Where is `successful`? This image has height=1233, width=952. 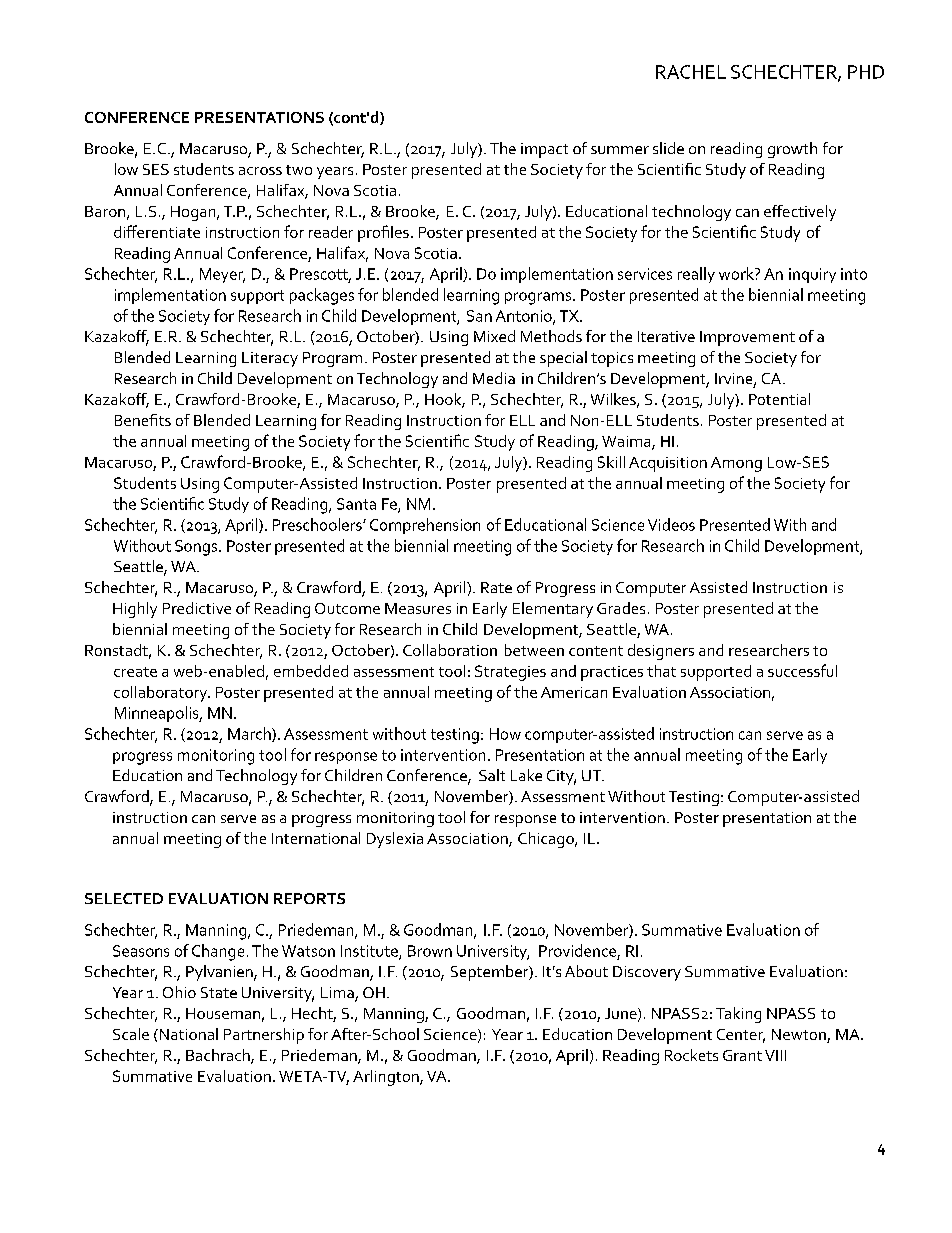 successful is located at coordinates (802, 670).
